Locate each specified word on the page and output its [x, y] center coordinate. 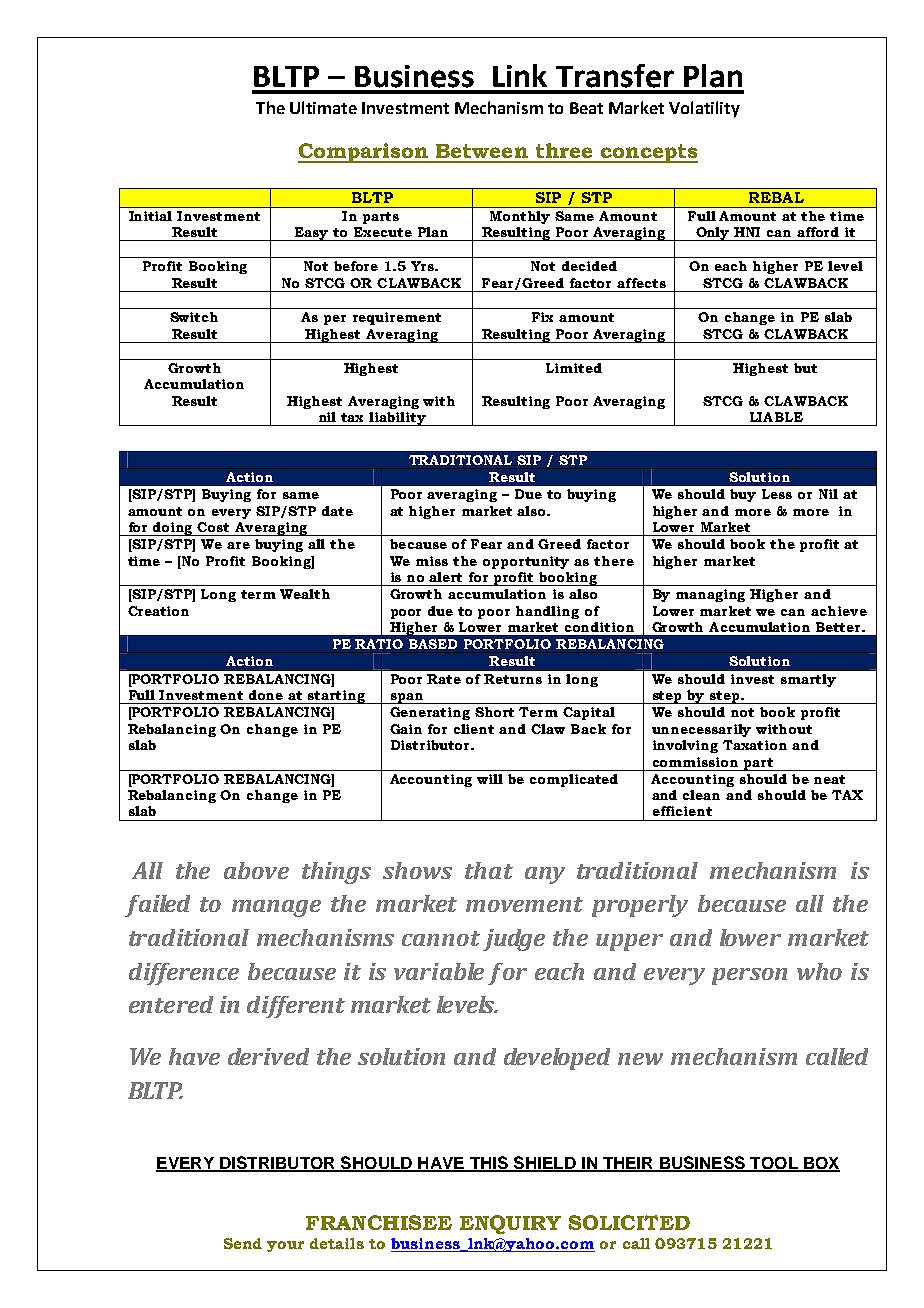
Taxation [755, 745]
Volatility [704, 109]
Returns [513, 679]
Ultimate [323, 107]
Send [243, 1243]
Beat [586, 108]
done [266, 695]
